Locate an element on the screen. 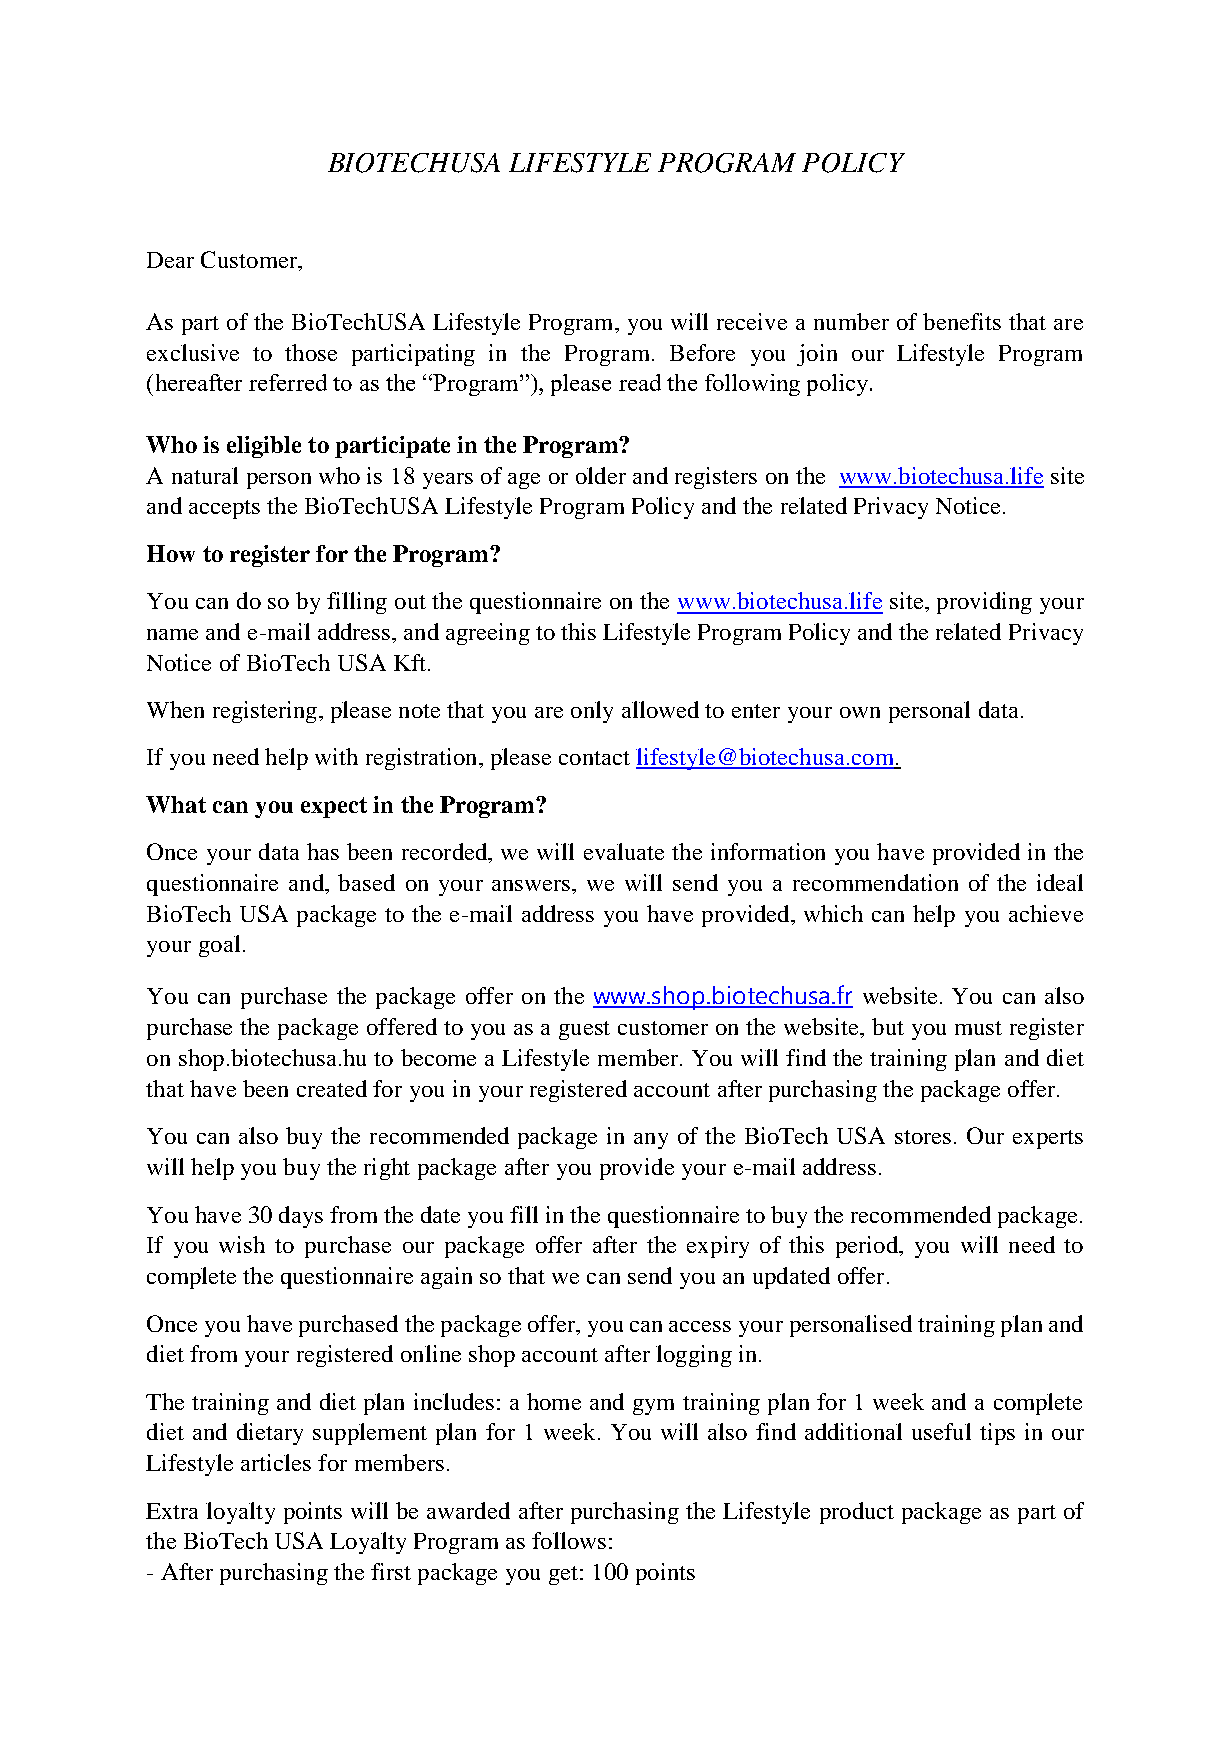 This screenshot has width=1231, height=1741. articles is located at coordinates (276, 1462).
